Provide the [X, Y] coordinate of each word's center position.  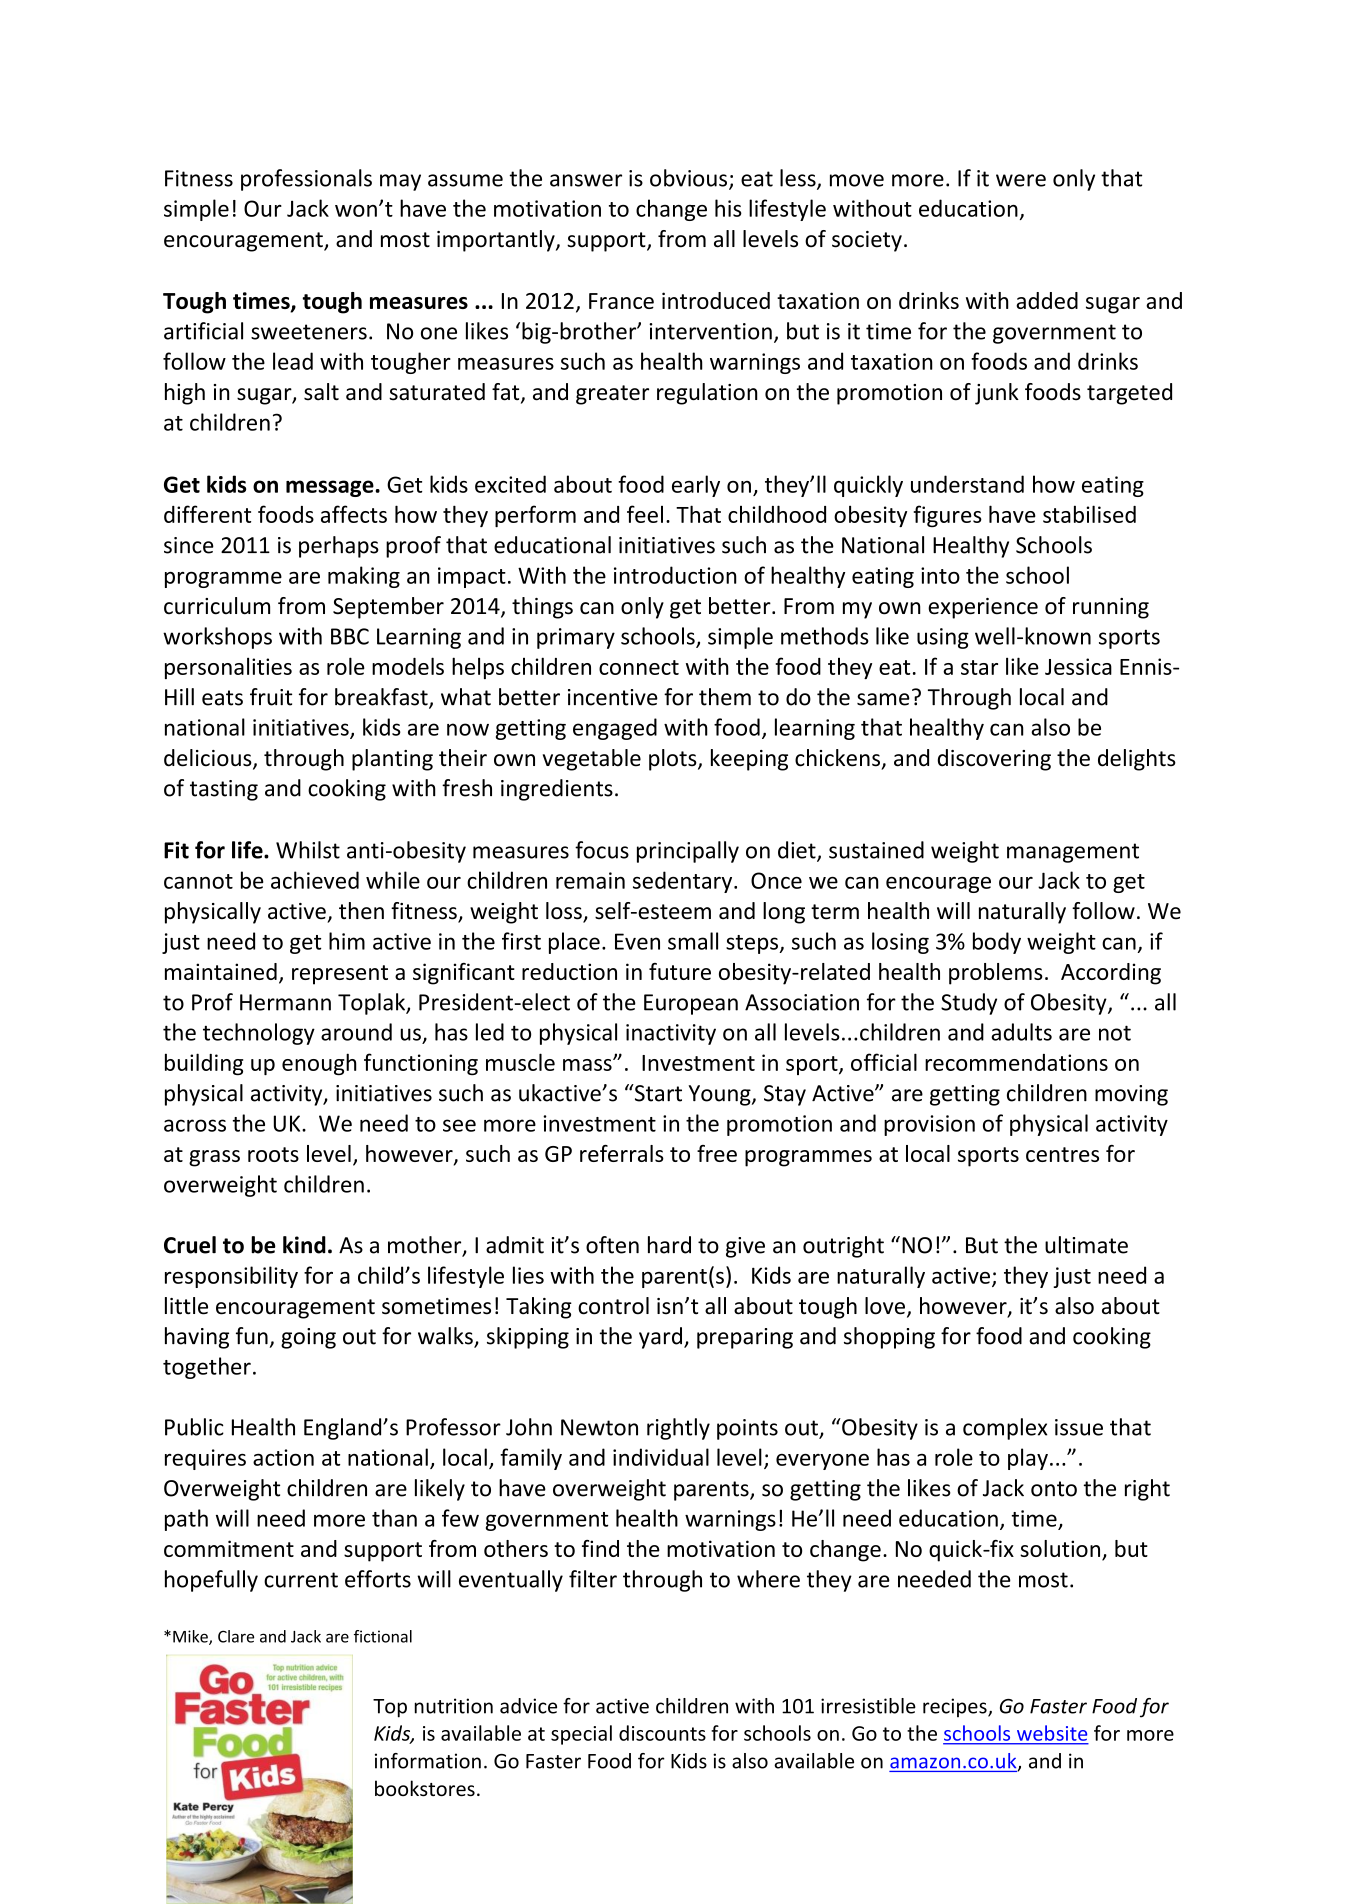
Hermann [285, 1002]
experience [983, 608]
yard [660, 1338]
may [400, 182]
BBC [350, 636]
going [308, 1338]
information [428, 1761]
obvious [688, 178]
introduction [675, 575]
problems [996, 974]
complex [1005, 1429]
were [1021, 180]
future [680, 971]
